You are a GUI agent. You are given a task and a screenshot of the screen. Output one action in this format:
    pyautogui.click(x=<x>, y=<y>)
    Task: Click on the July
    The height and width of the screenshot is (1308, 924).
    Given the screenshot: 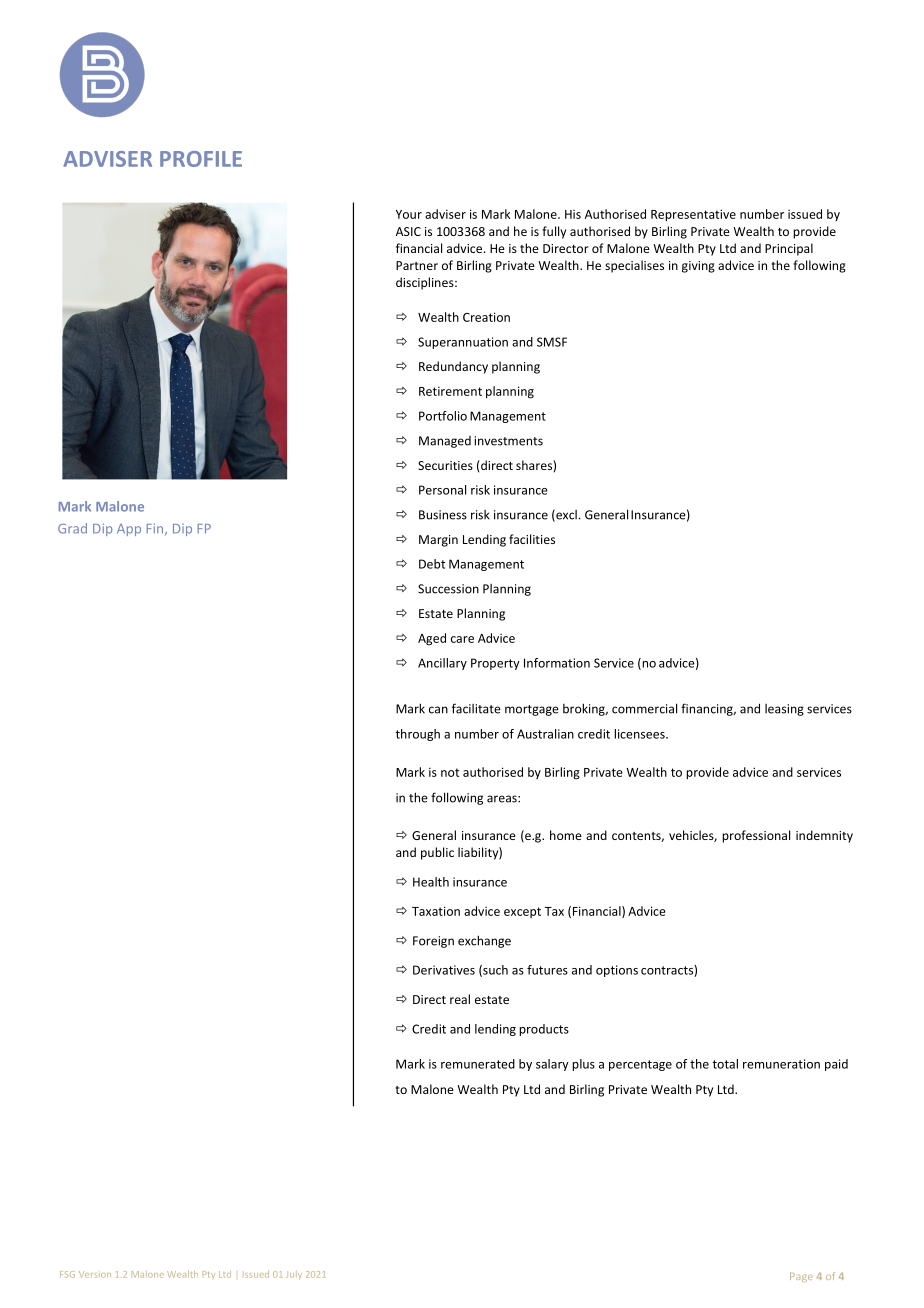 What is the action you would take?
    pyautogui.click(x=294, y=1275)
